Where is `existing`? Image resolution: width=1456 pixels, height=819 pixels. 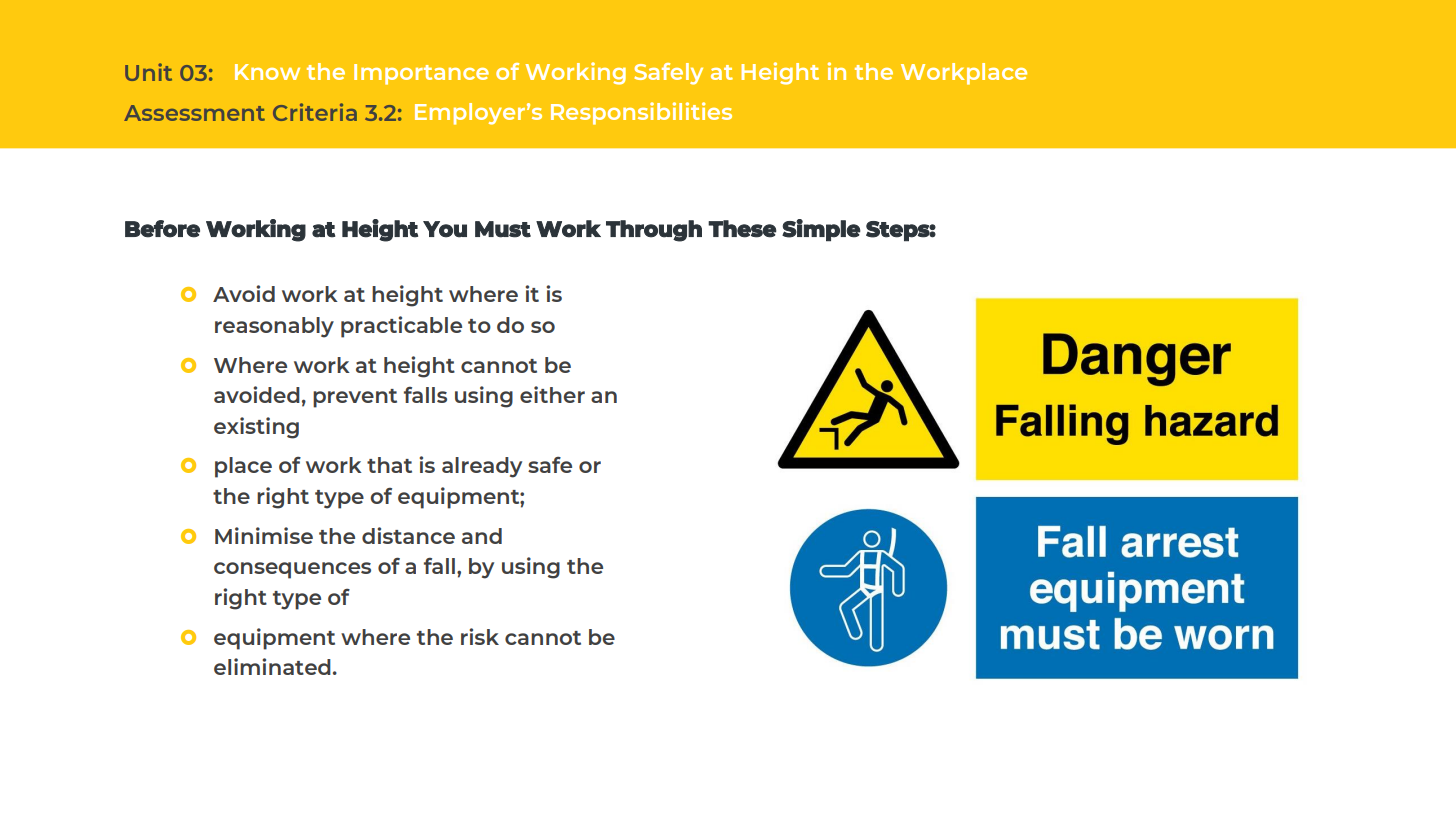 existing is located at coordinates (256, 428).
